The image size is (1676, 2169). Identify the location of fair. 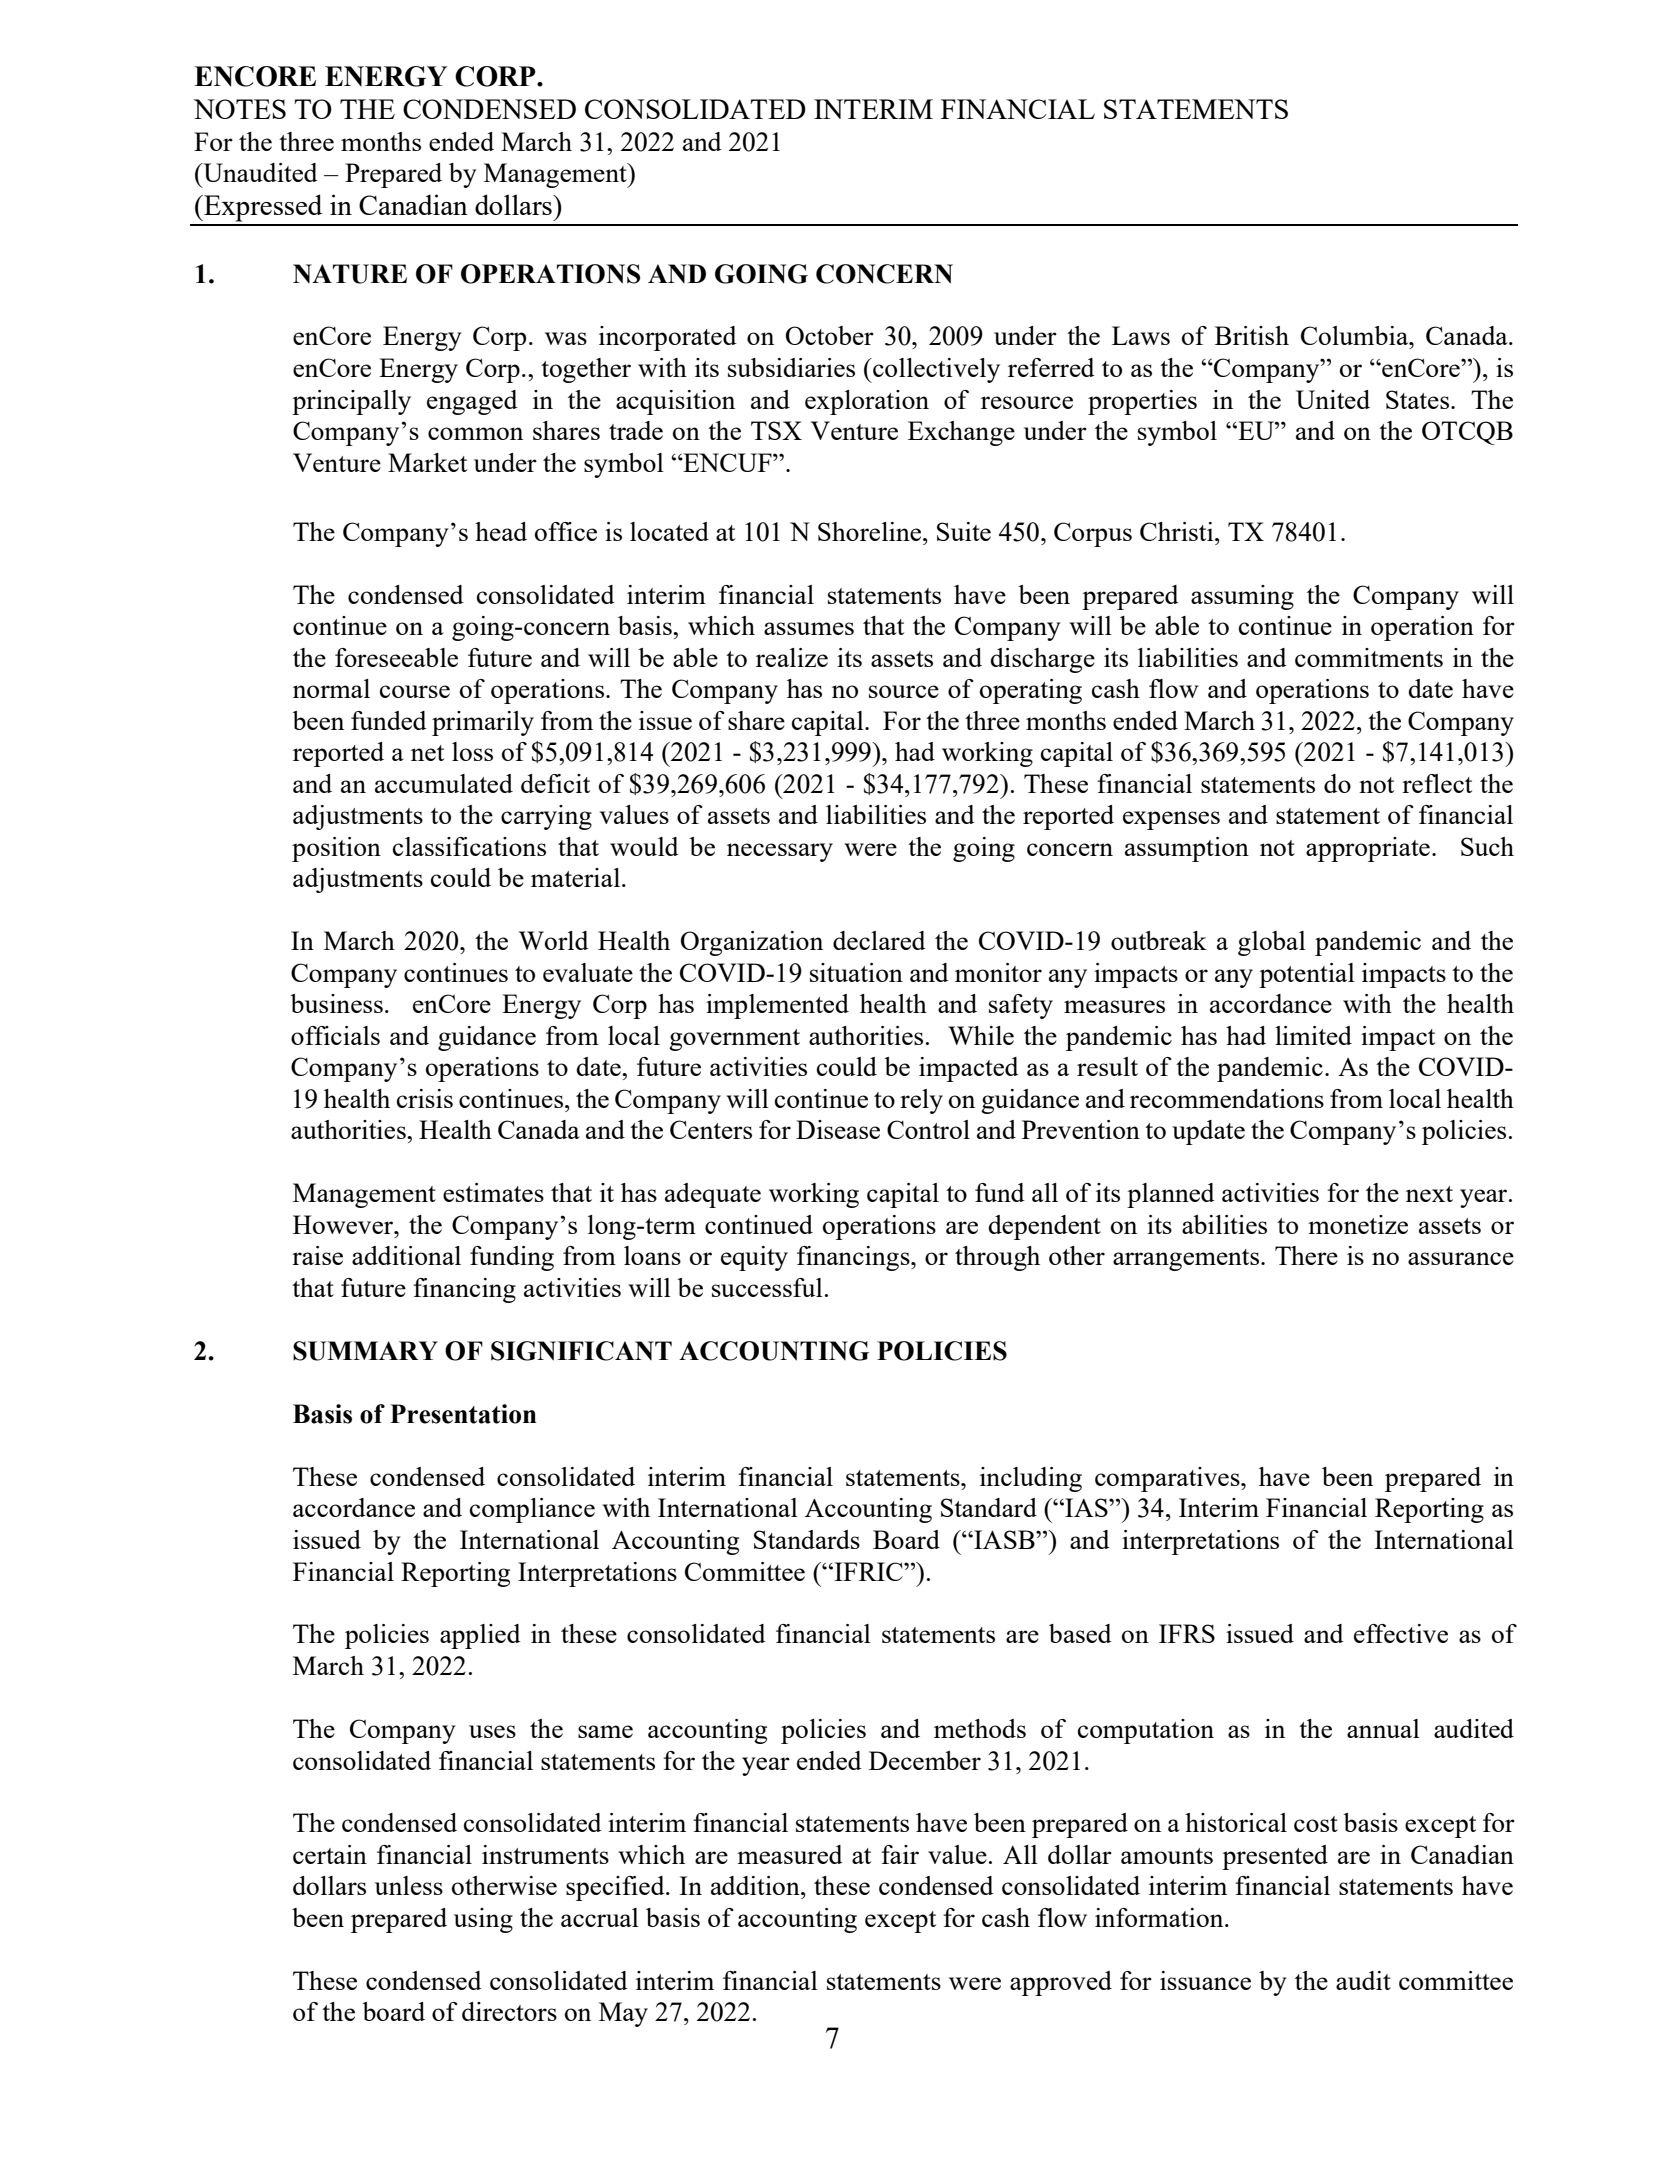
(900, 1854).
